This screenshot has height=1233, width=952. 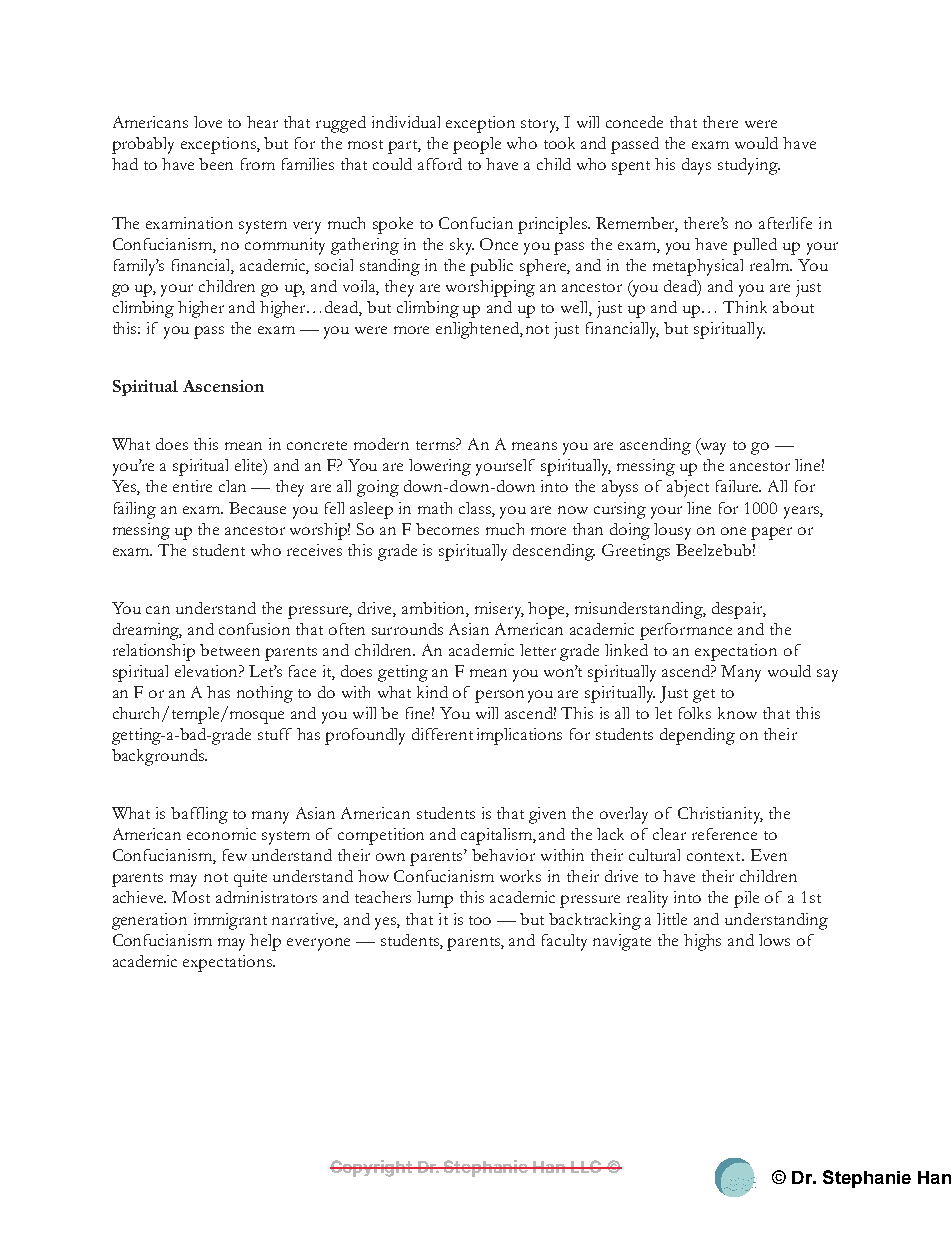 I want to click on Christianity, so click(x=720, y=815).
